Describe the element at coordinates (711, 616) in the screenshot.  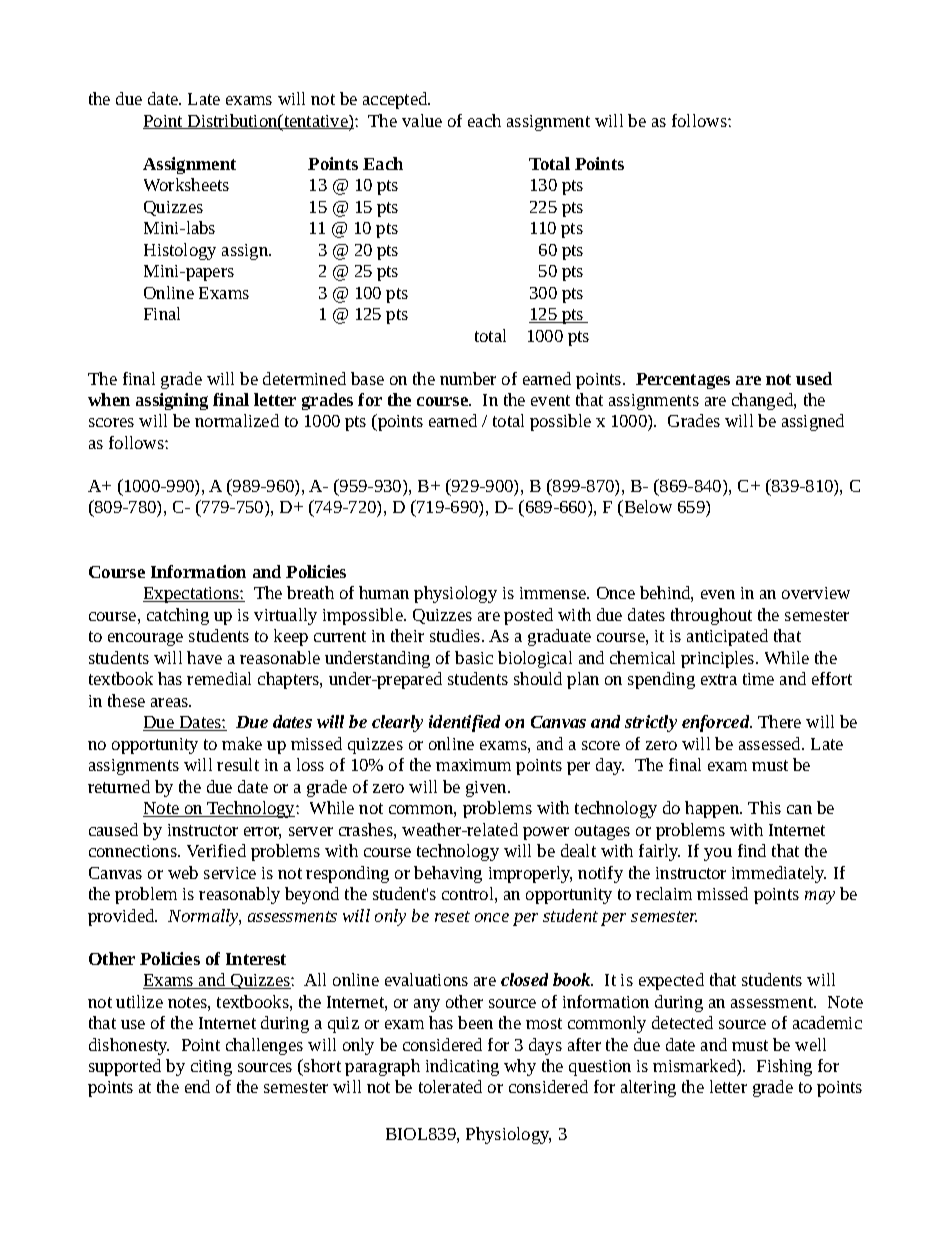
I see `throughout` at that location.
